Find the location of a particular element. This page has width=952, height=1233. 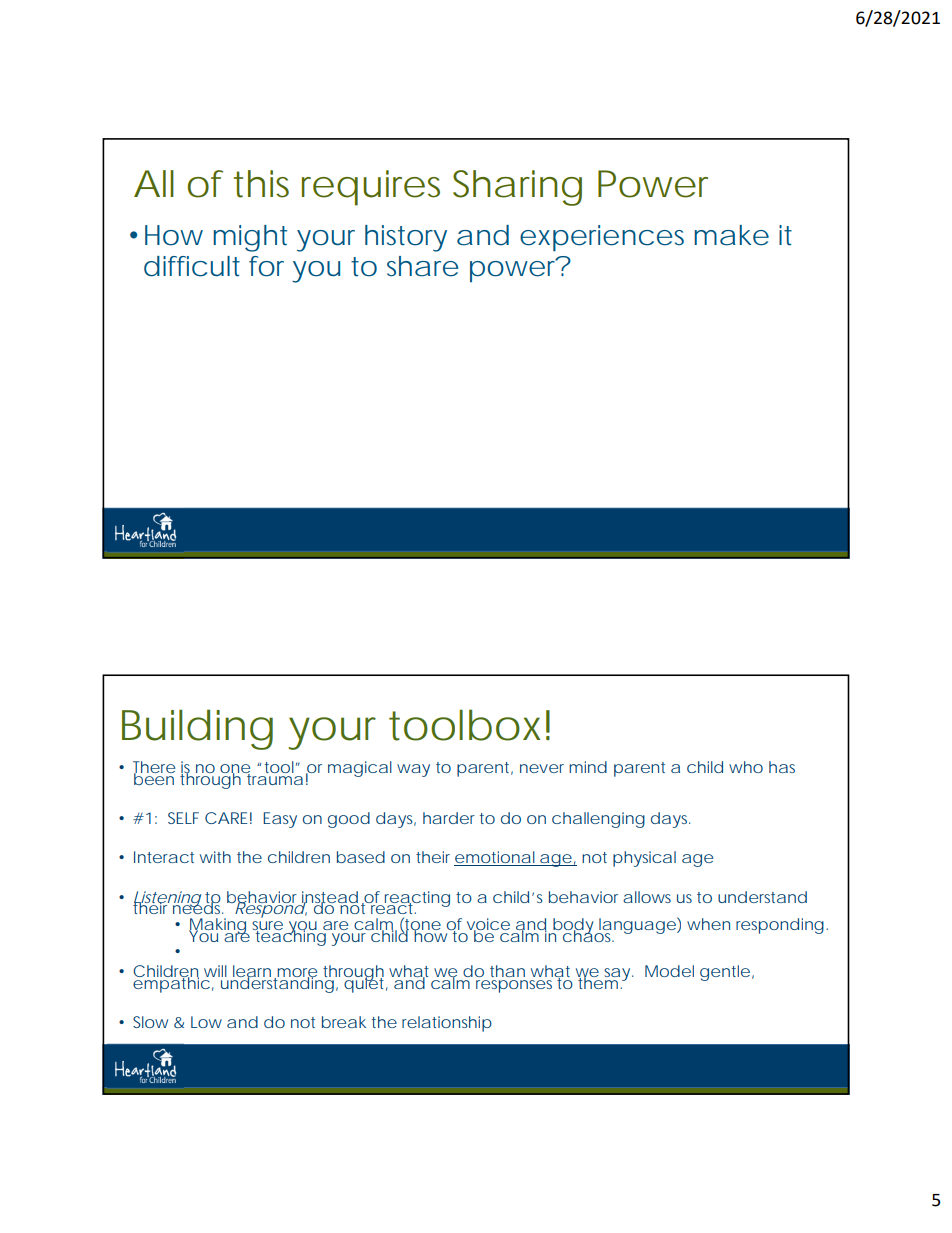

magical is located at coordinates (360, 769).
